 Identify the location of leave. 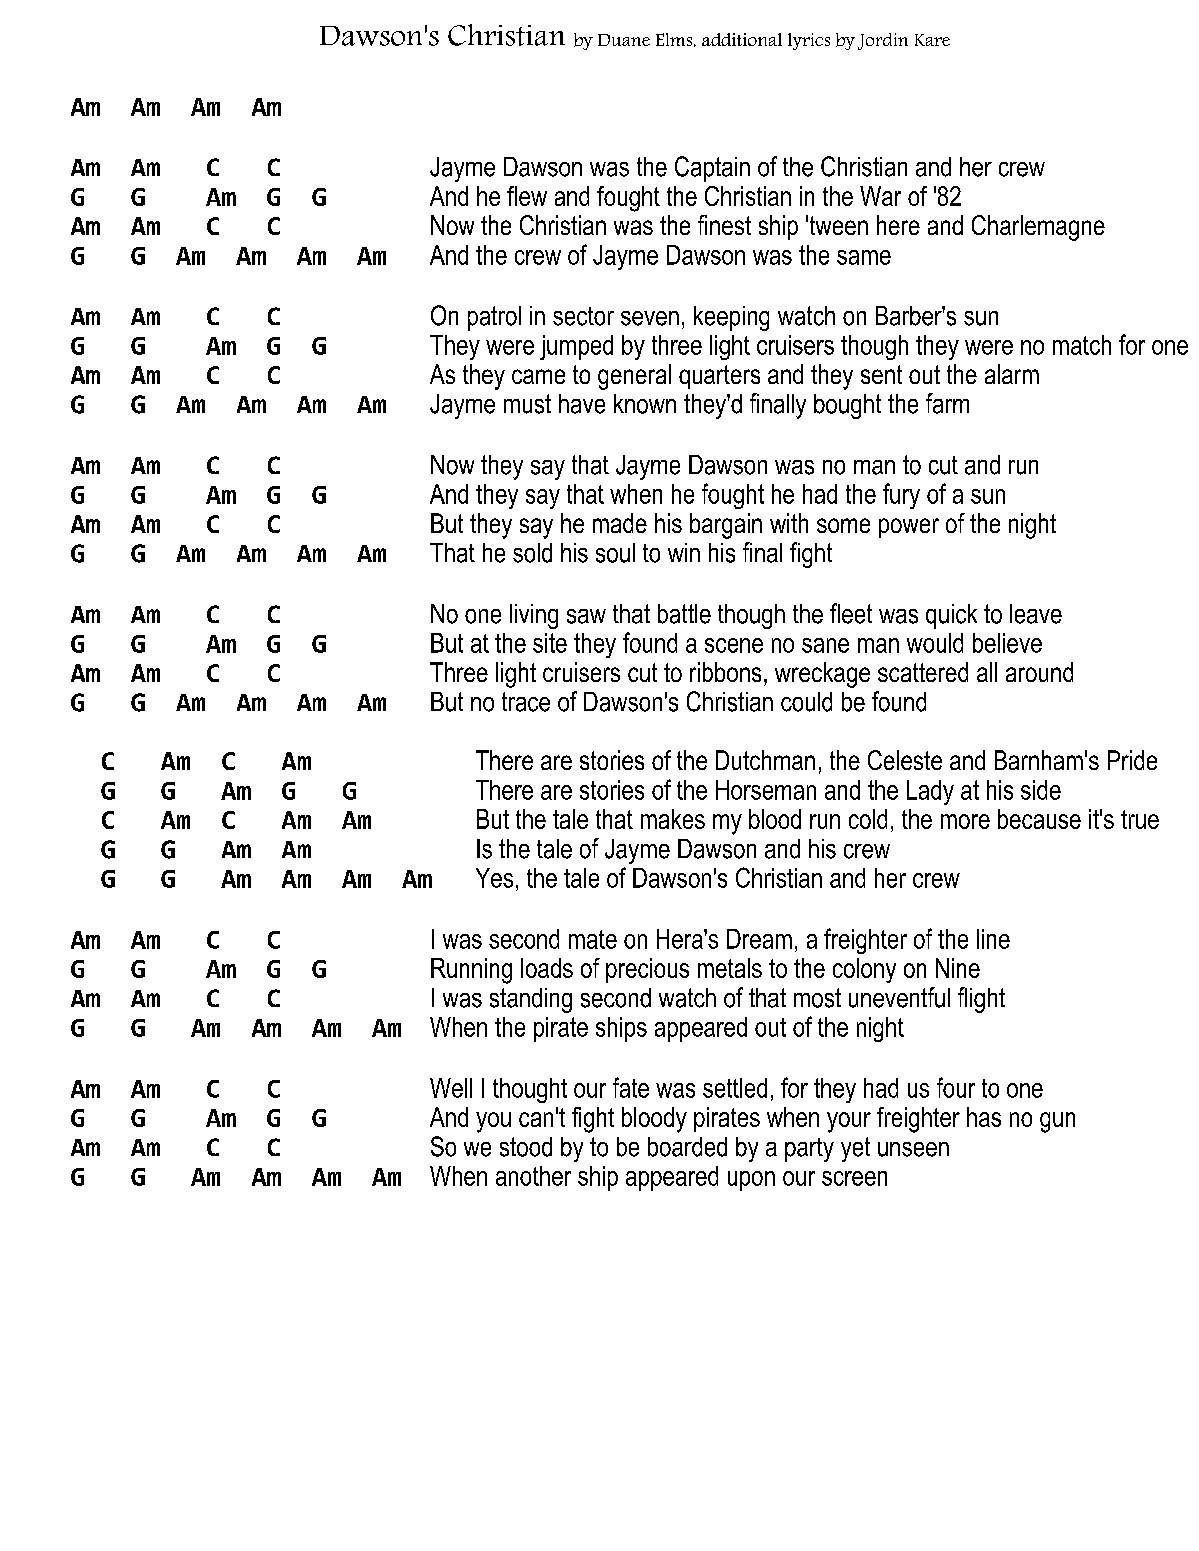
(1036, 614).
